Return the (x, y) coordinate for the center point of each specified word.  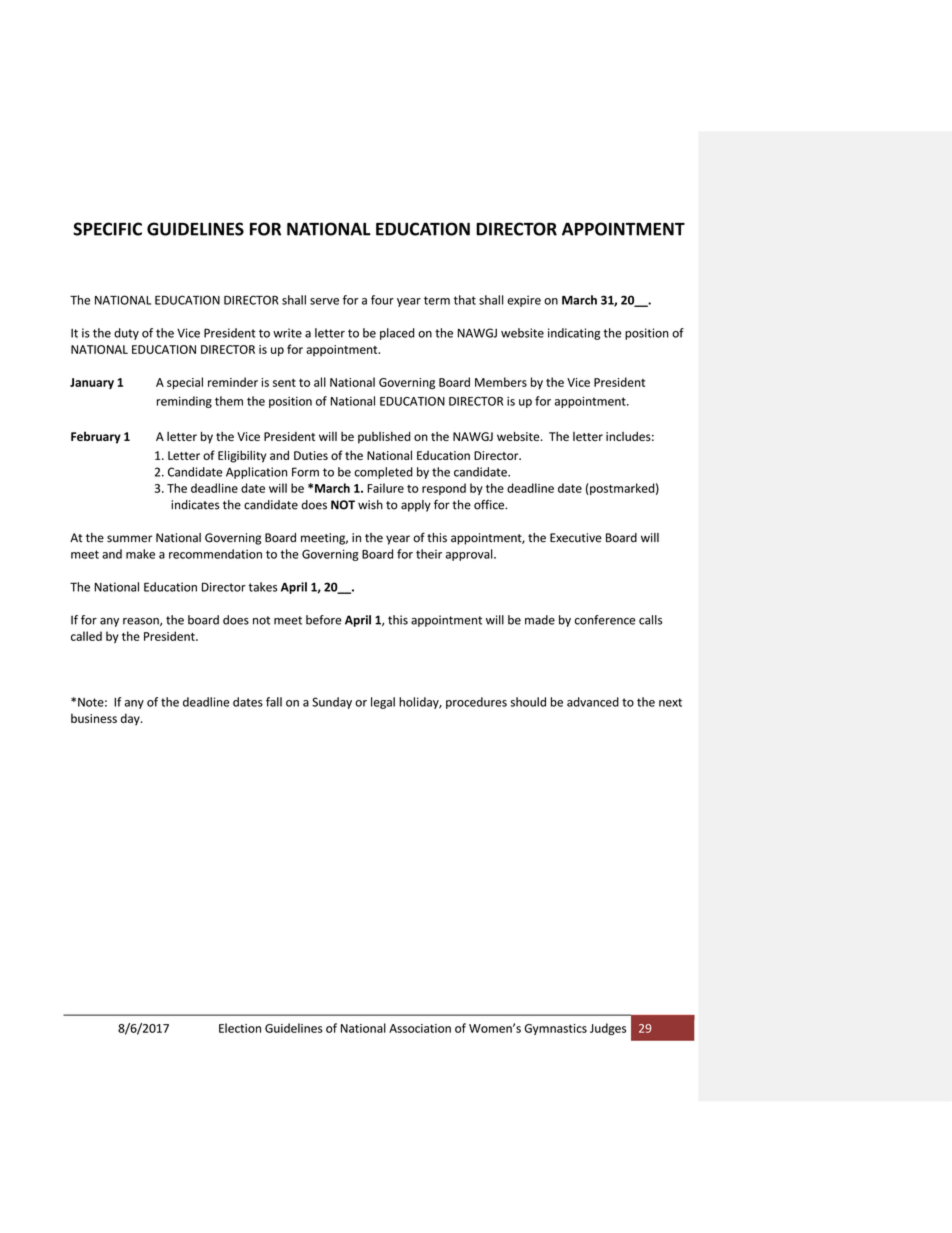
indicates (195, 505)
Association (420, 1028)
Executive (576, 538)
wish (370, 505)
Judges (608, 1029)
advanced (593, 702)
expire (524, 301)
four (382, 300)
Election (240, 1028)
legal (383, 703)
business (94, 718)
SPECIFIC (107, 229)
